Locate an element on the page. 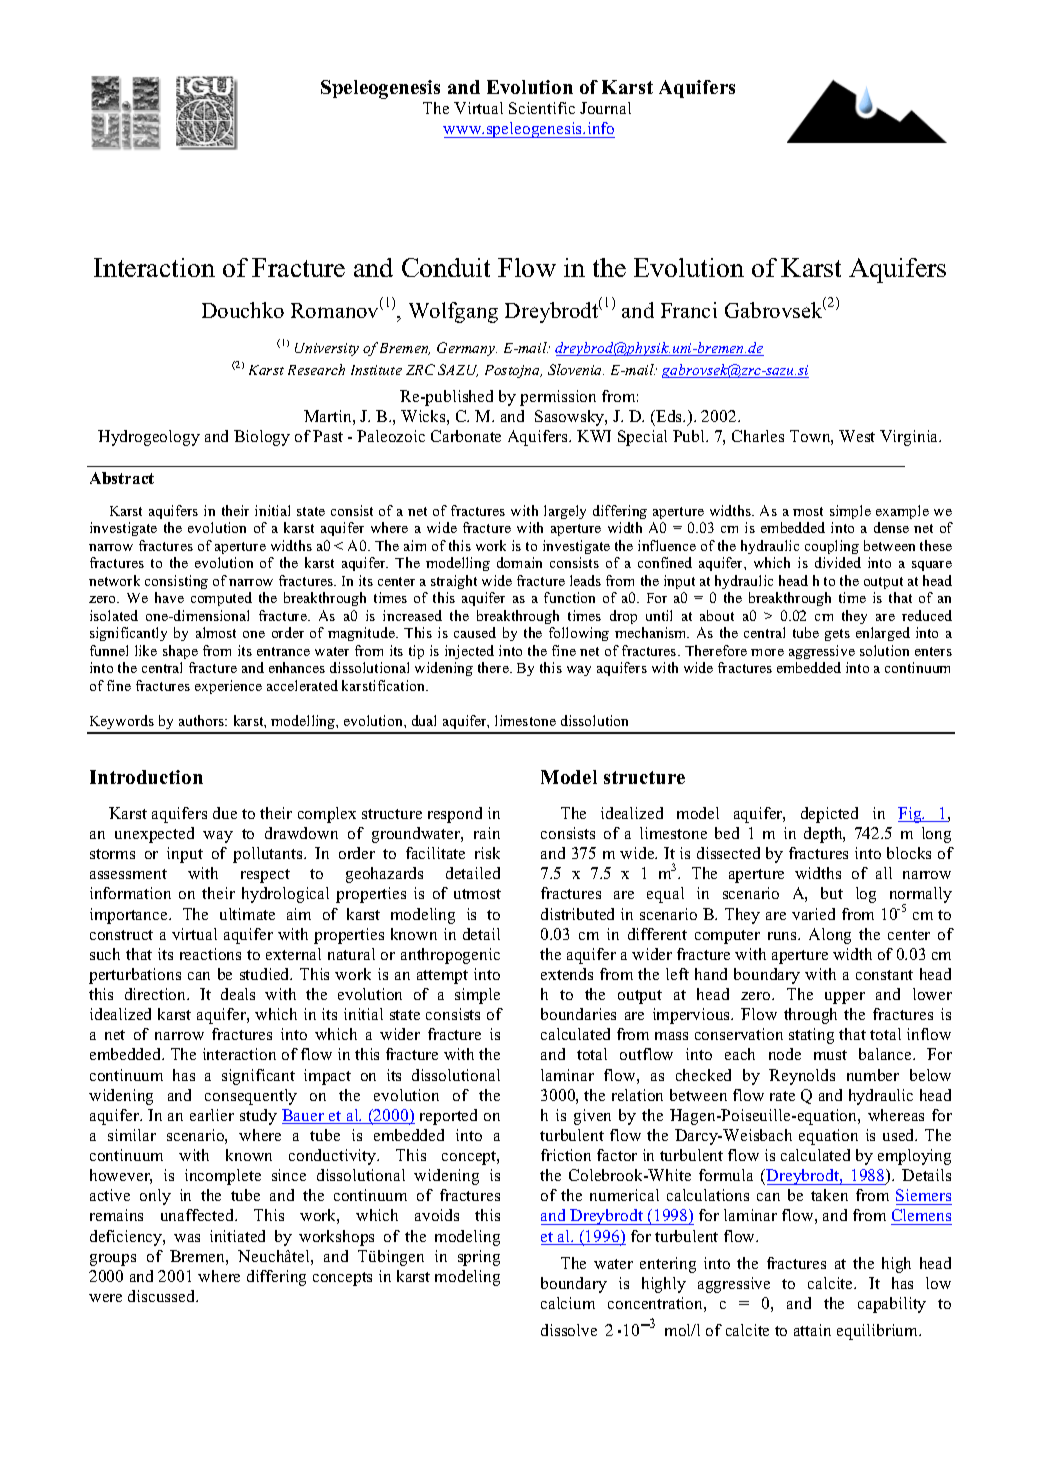  discussed is located at coordinates (163, 1296).
